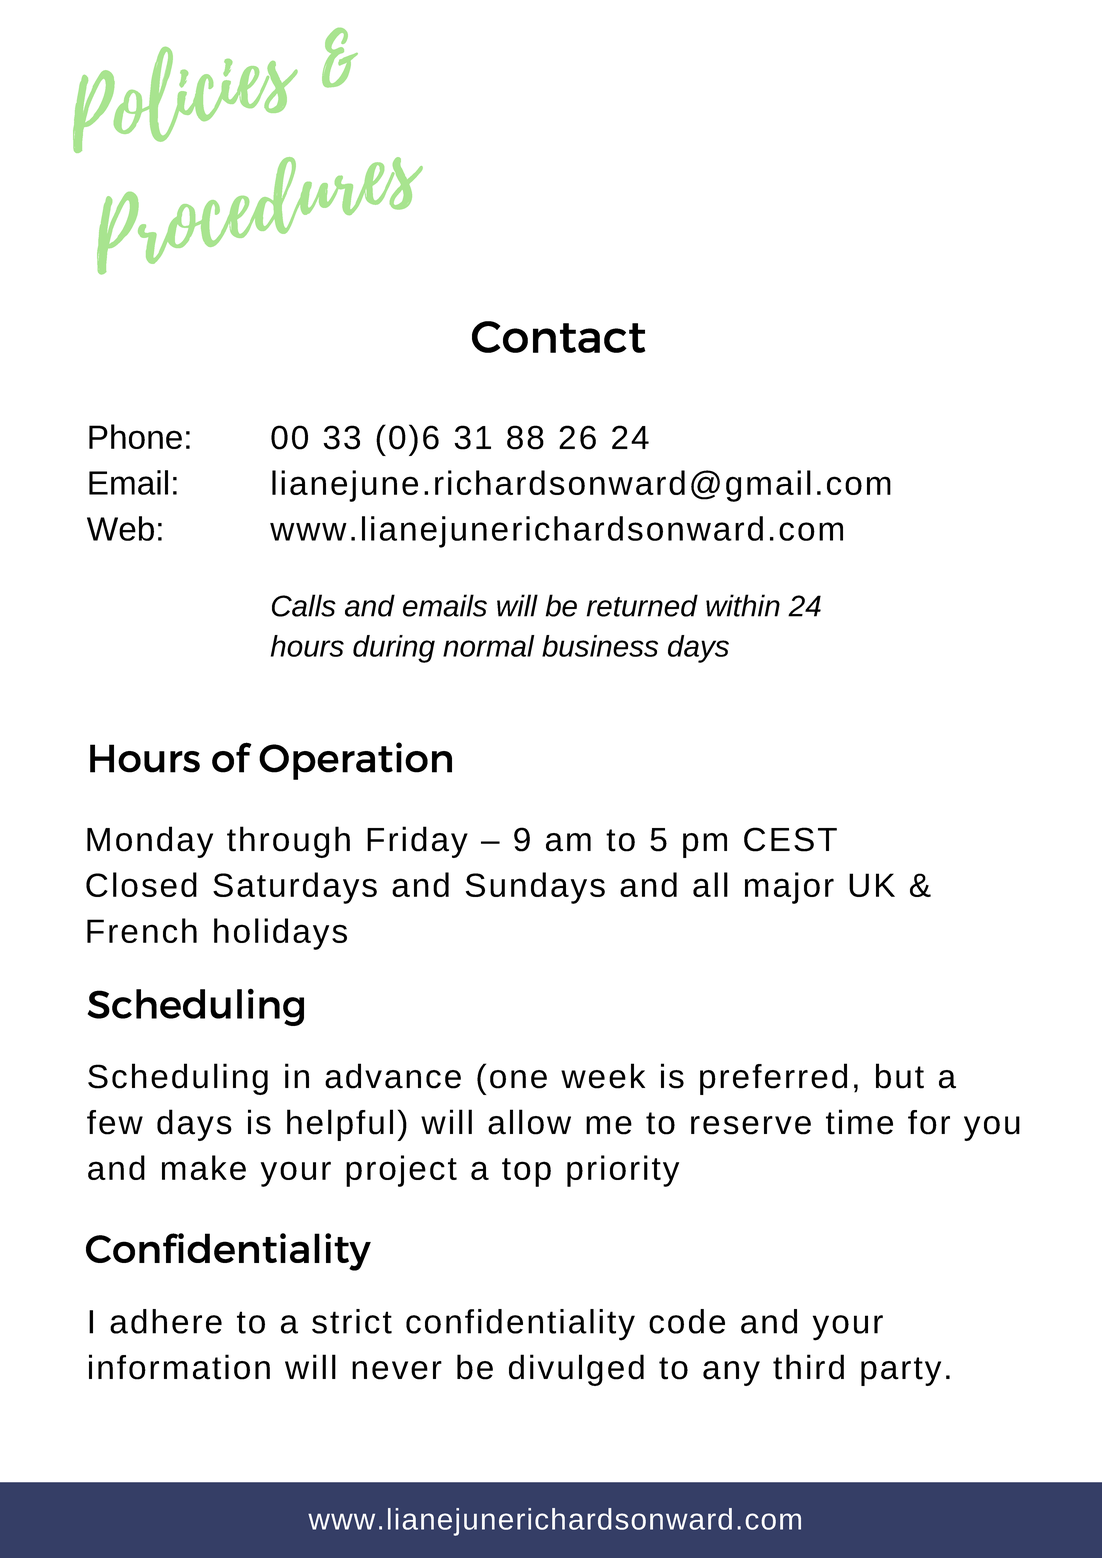  What do you see at coordinates (558, 337) in the screenshot?
I see `Contact` at bounding box center [558, 337].
